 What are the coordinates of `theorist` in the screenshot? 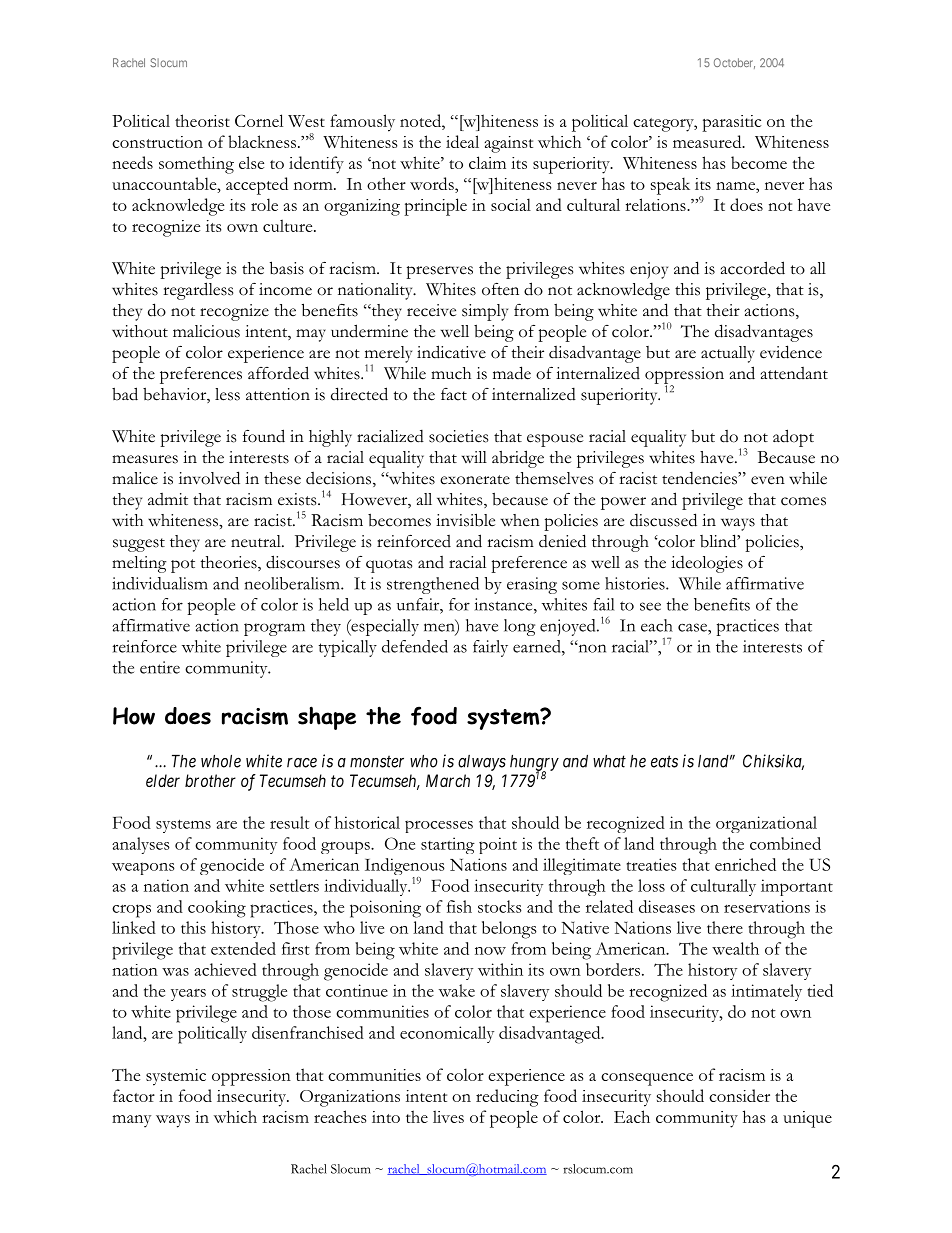 It's located at (202, 120).
